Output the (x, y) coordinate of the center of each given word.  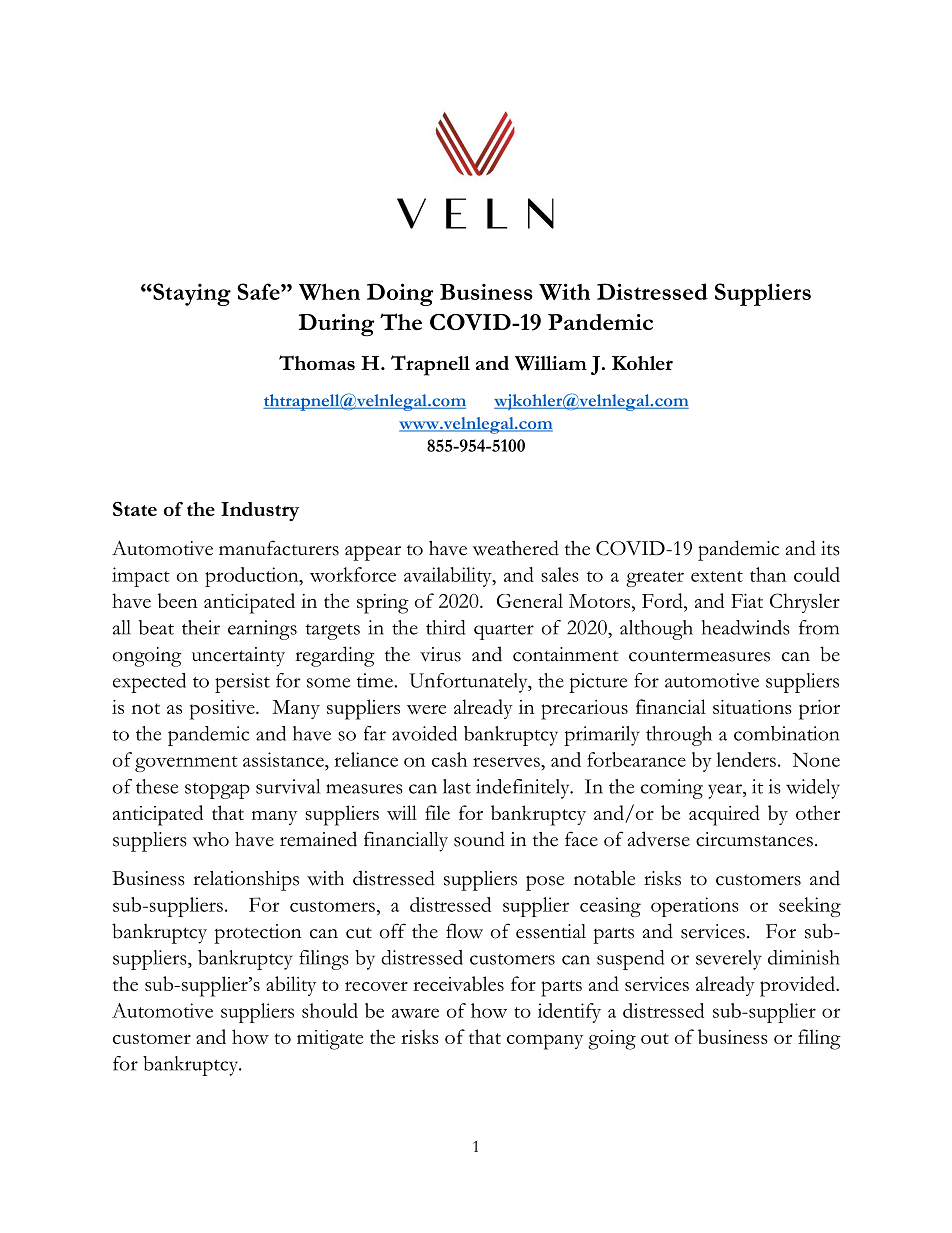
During (336, 325)
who (210, 839)
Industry (260, 511)
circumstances (754, 839)
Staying (191, 294)
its (830, 548)
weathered (515, 548)
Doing (400, 294)
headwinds (746, 627)
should (330, 1010)
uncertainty (238, 657)
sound (479, 839)
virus (440, 654)
